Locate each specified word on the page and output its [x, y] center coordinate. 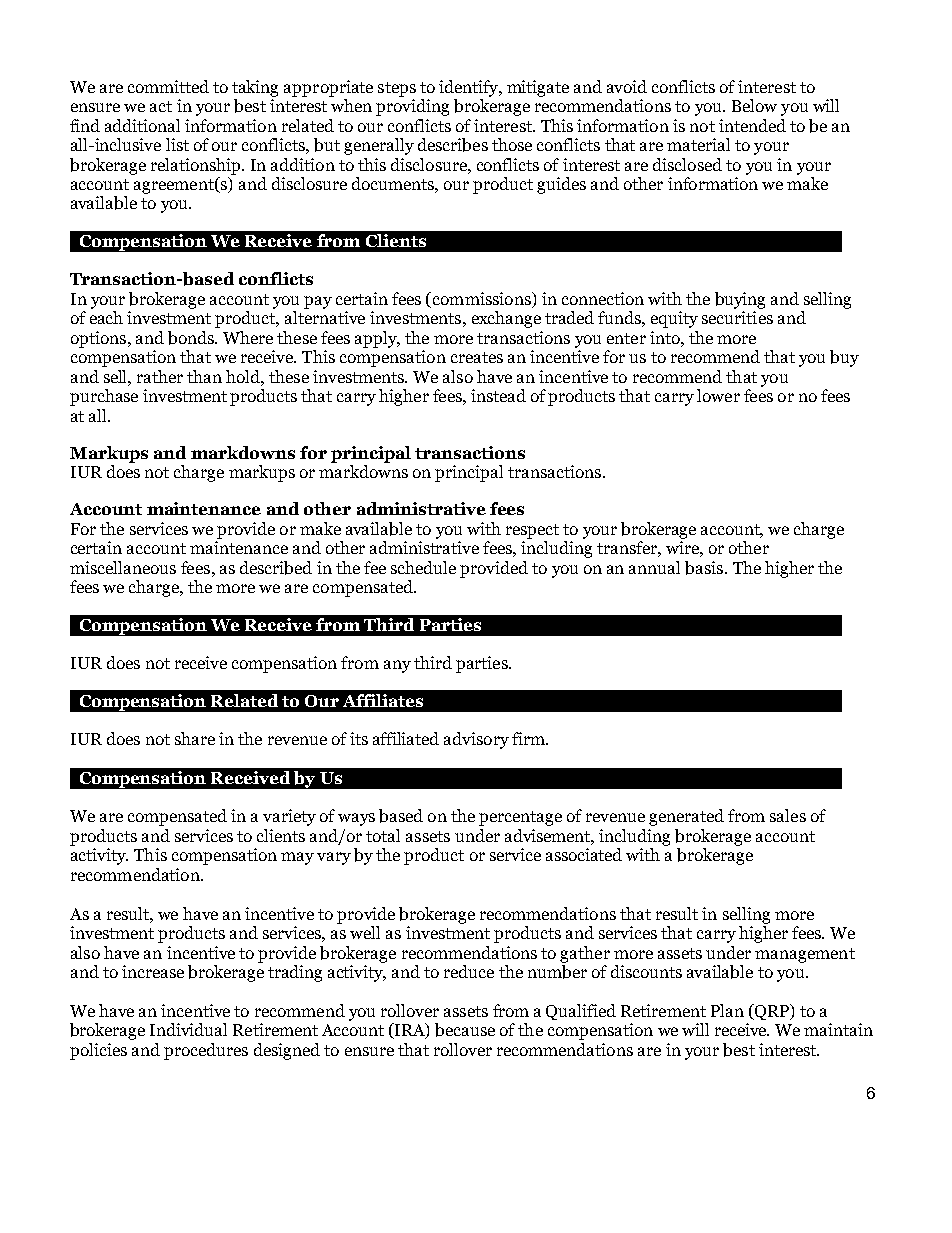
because [465, 1030]
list [177, 144]
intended [752, 125]
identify [470, 88]
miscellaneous [123, 567]
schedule [423, 567]
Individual [188, 1029]
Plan [727, 1010]
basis [705, 568]
